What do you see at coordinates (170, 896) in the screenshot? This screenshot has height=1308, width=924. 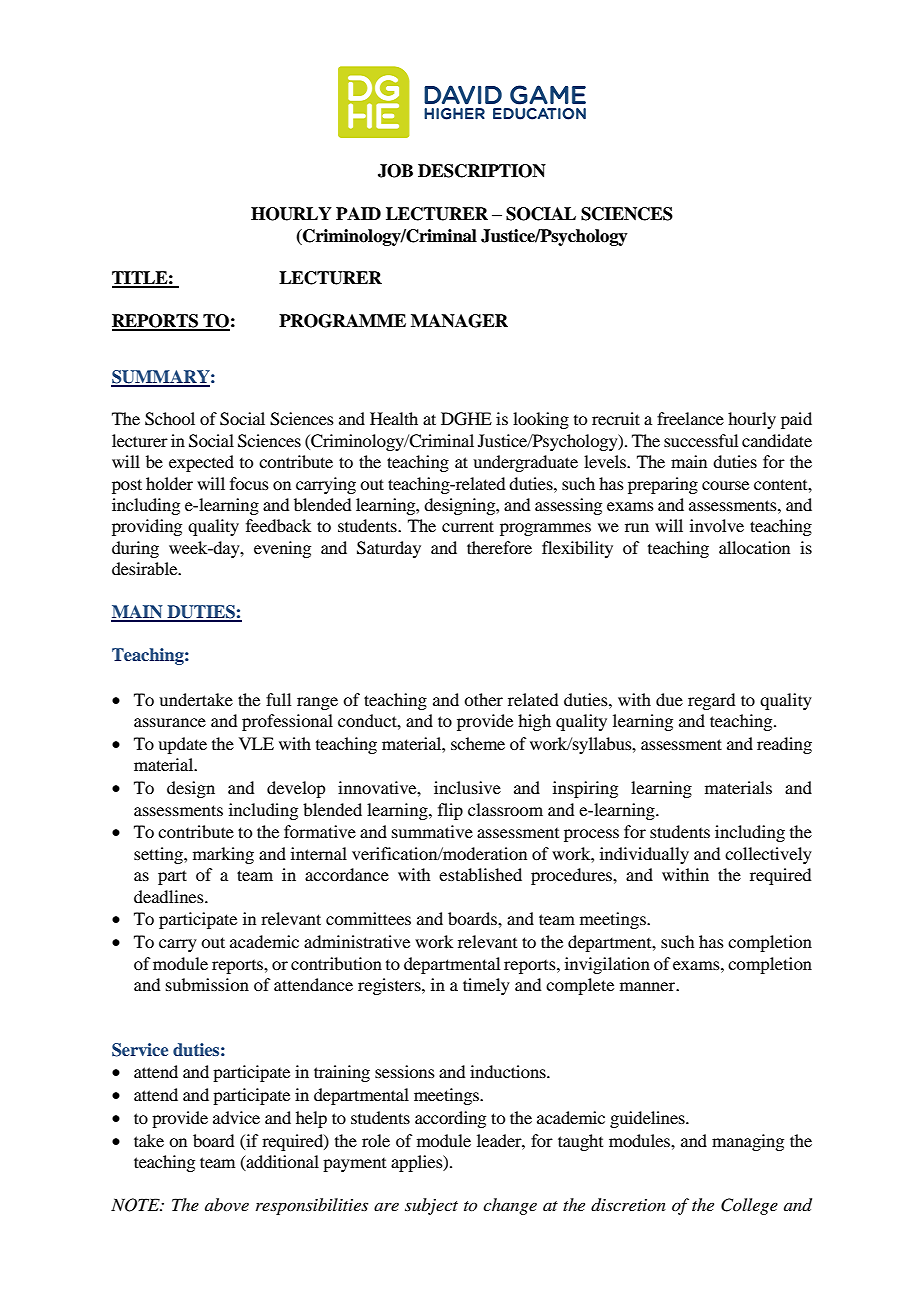 I see `deadlines` at bounding box center [170, 896].
